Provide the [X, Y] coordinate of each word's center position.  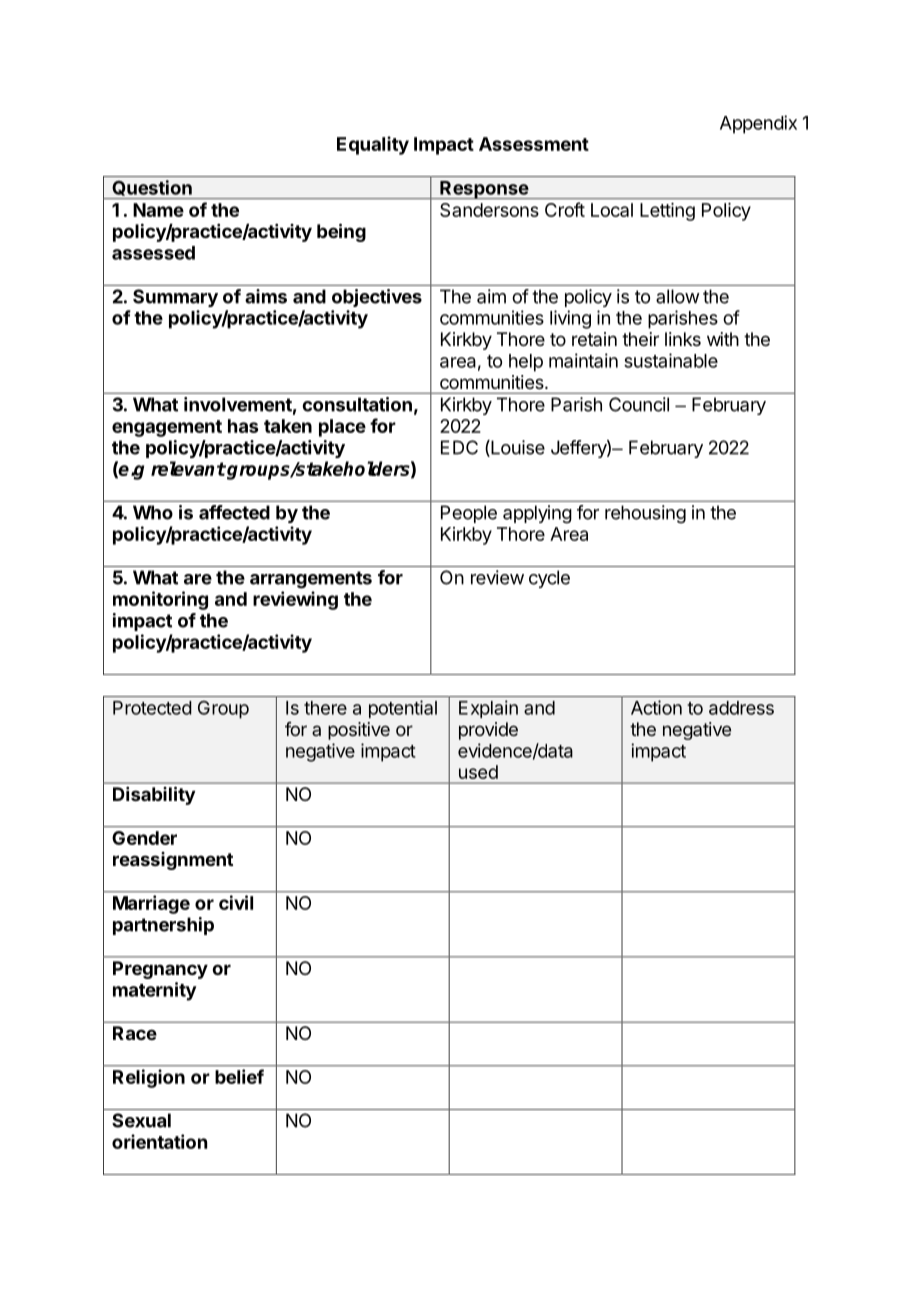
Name [158, 210]
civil [236, 902]
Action [656, 707]
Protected [152, 708]
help [526, 363]
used [478, 772]
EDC [459, 447]
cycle [549, 579]
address [741, 708]
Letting [667, 212]
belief [239, 1076]
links [683, 339]
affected [234, 512]
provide [488, 731]
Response [484, 190]
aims [266, 296]
